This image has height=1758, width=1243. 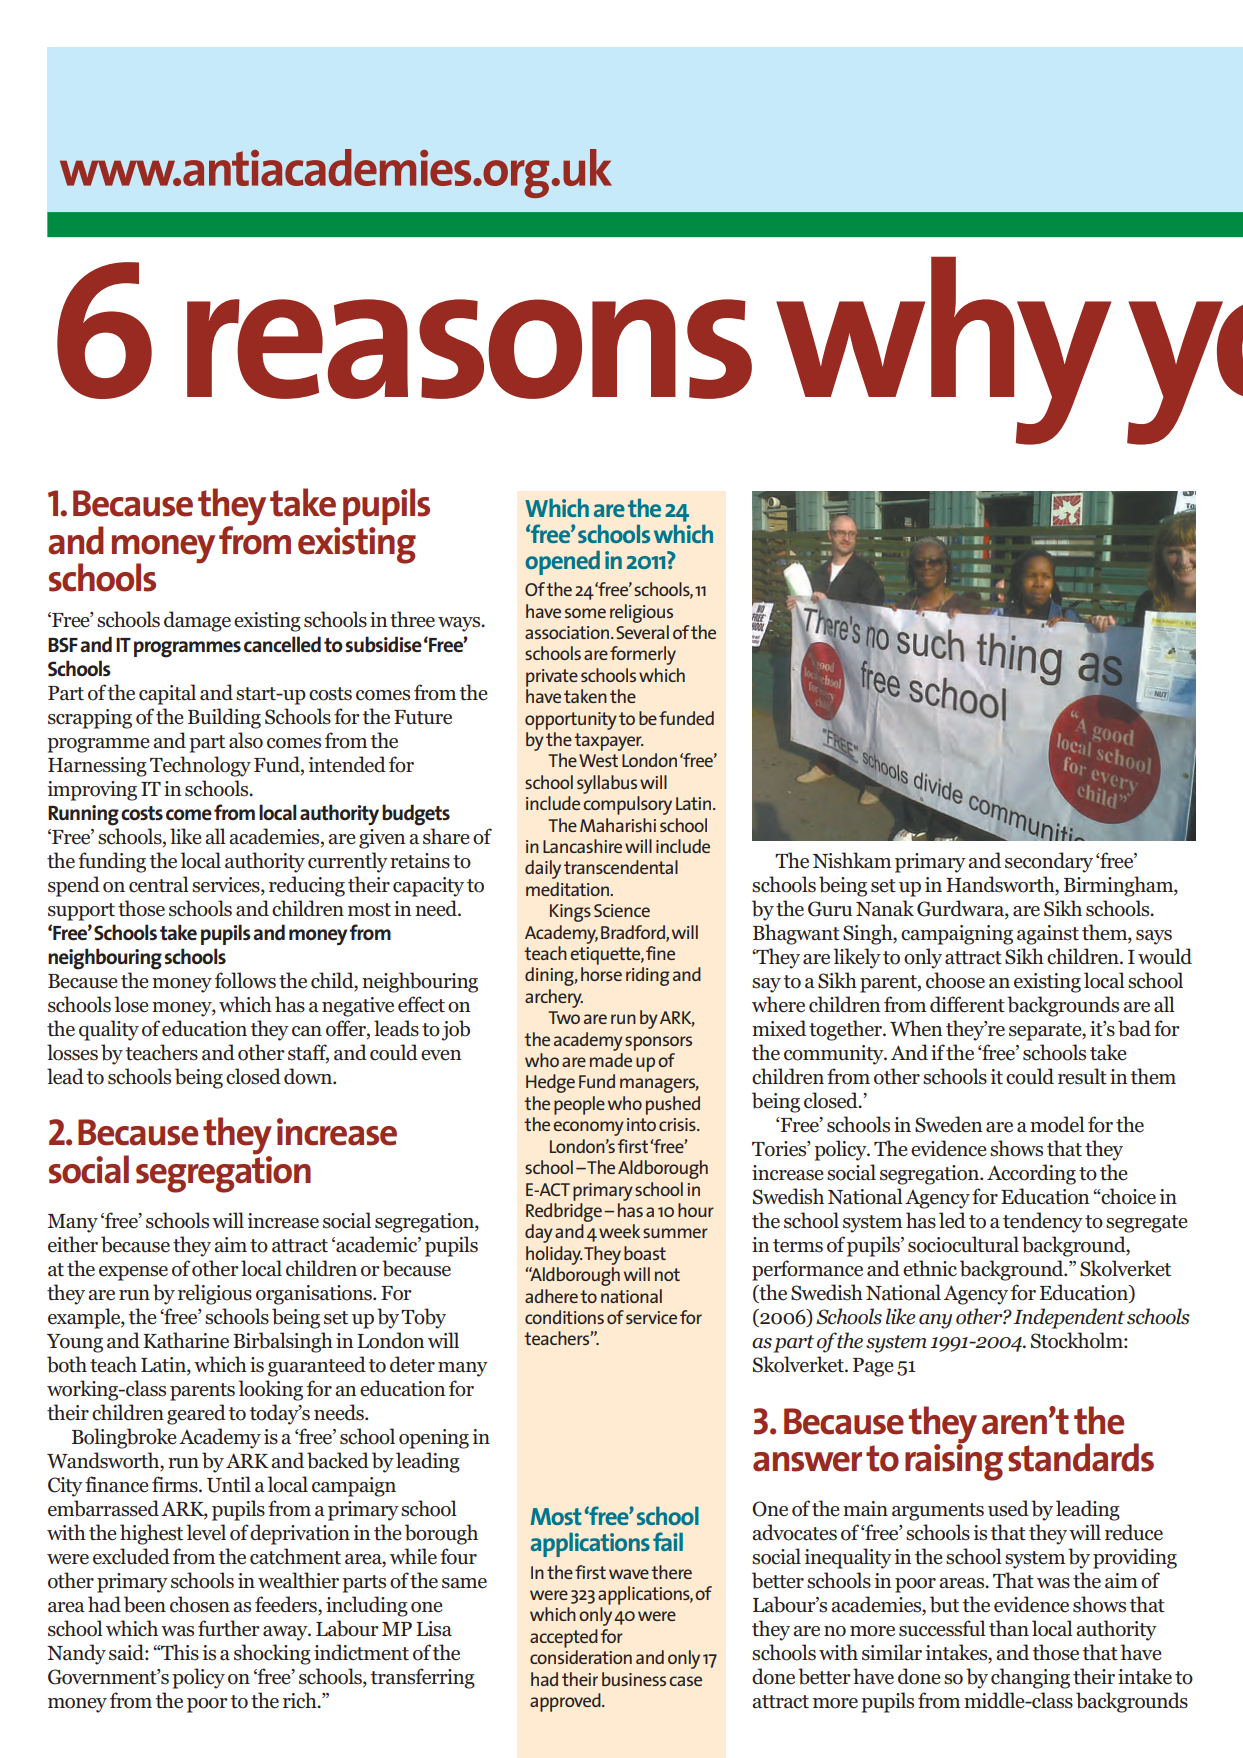 What do you see at coordinates (562, 563) in the image?
I see `opened` at bounding box center [562, 563].
